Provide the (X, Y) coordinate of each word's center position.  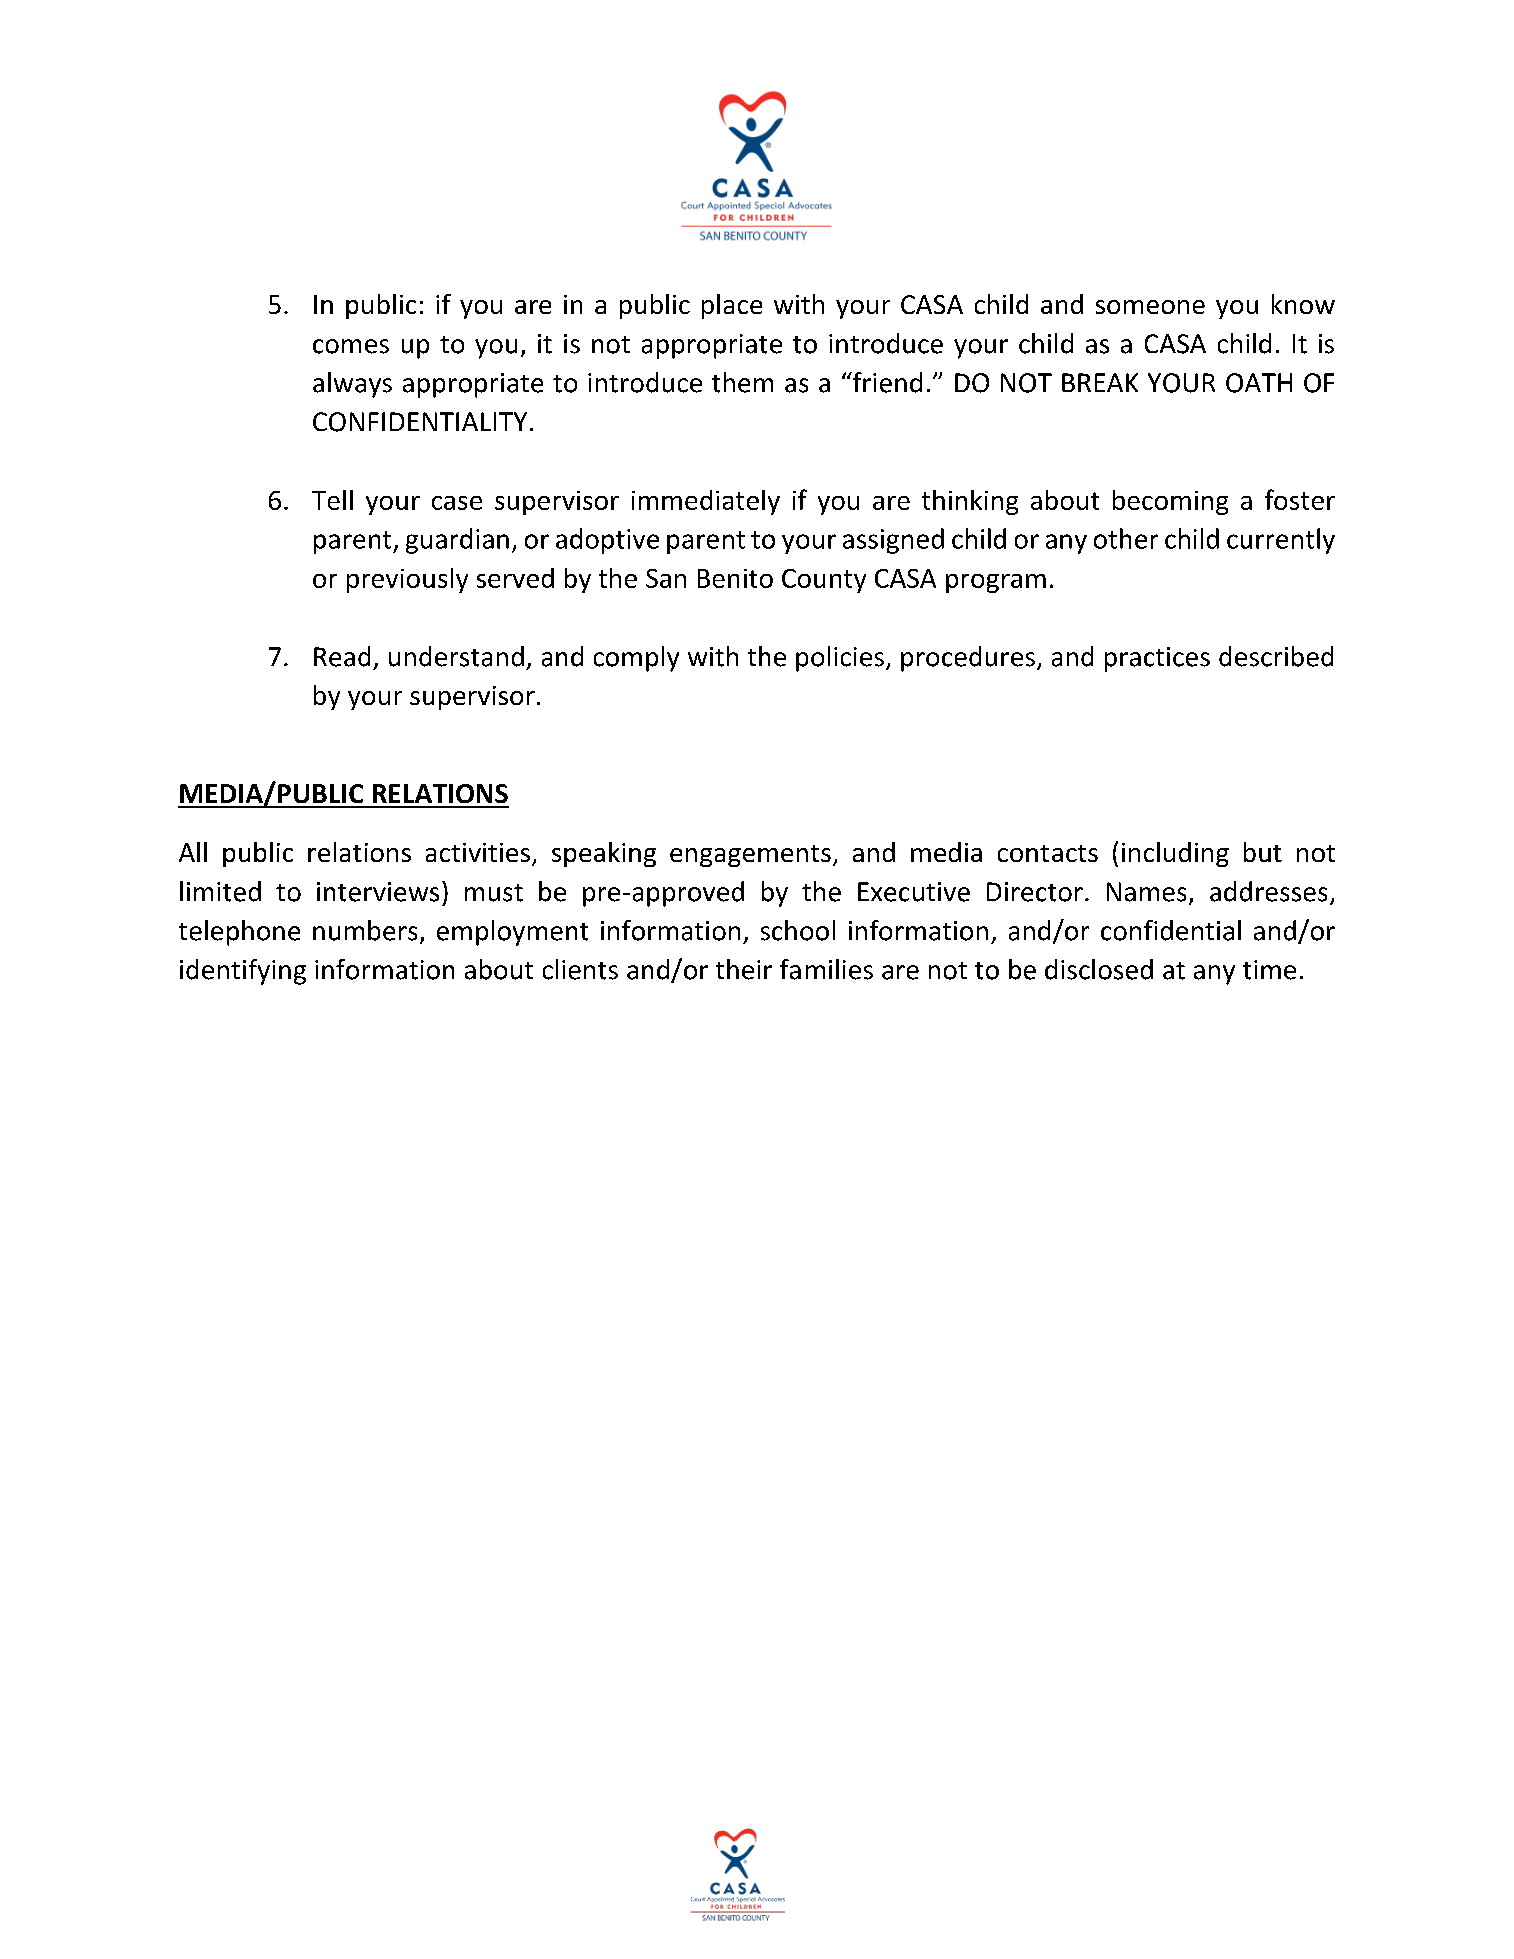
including (1175, 854)
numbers (365, 930)
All (193, 852)
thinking (970, 502)
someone (1150, 307)
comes (351, 346)
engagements (750, 856)
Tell (332, 500)
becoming (1170, 502)
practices (1157, 659)
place (732, 306)
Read (342, 656)
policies (840, 659)
